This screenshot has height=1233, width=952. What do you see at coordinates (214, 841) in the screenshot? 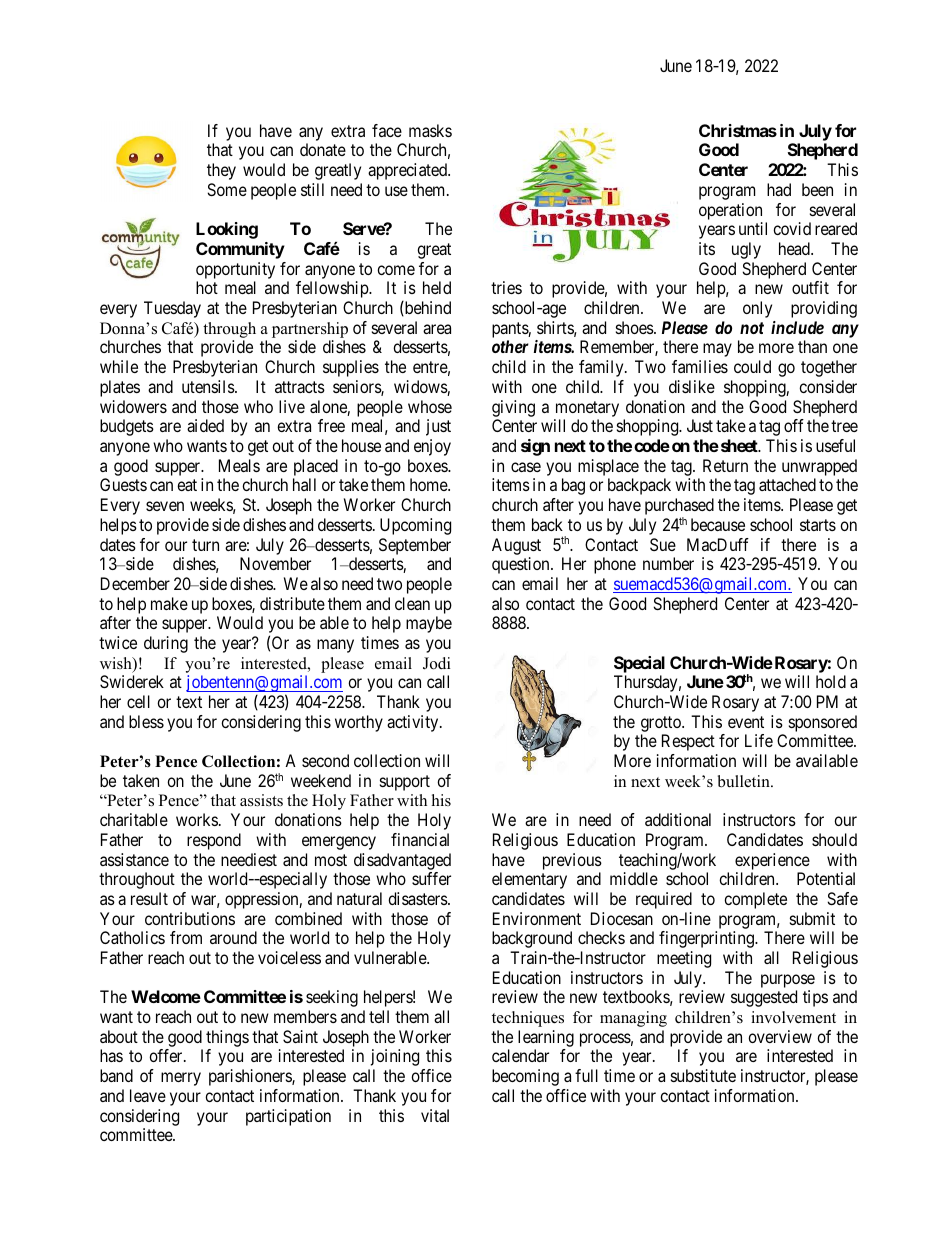
I see `respond` at bounding box center [214, 841].
